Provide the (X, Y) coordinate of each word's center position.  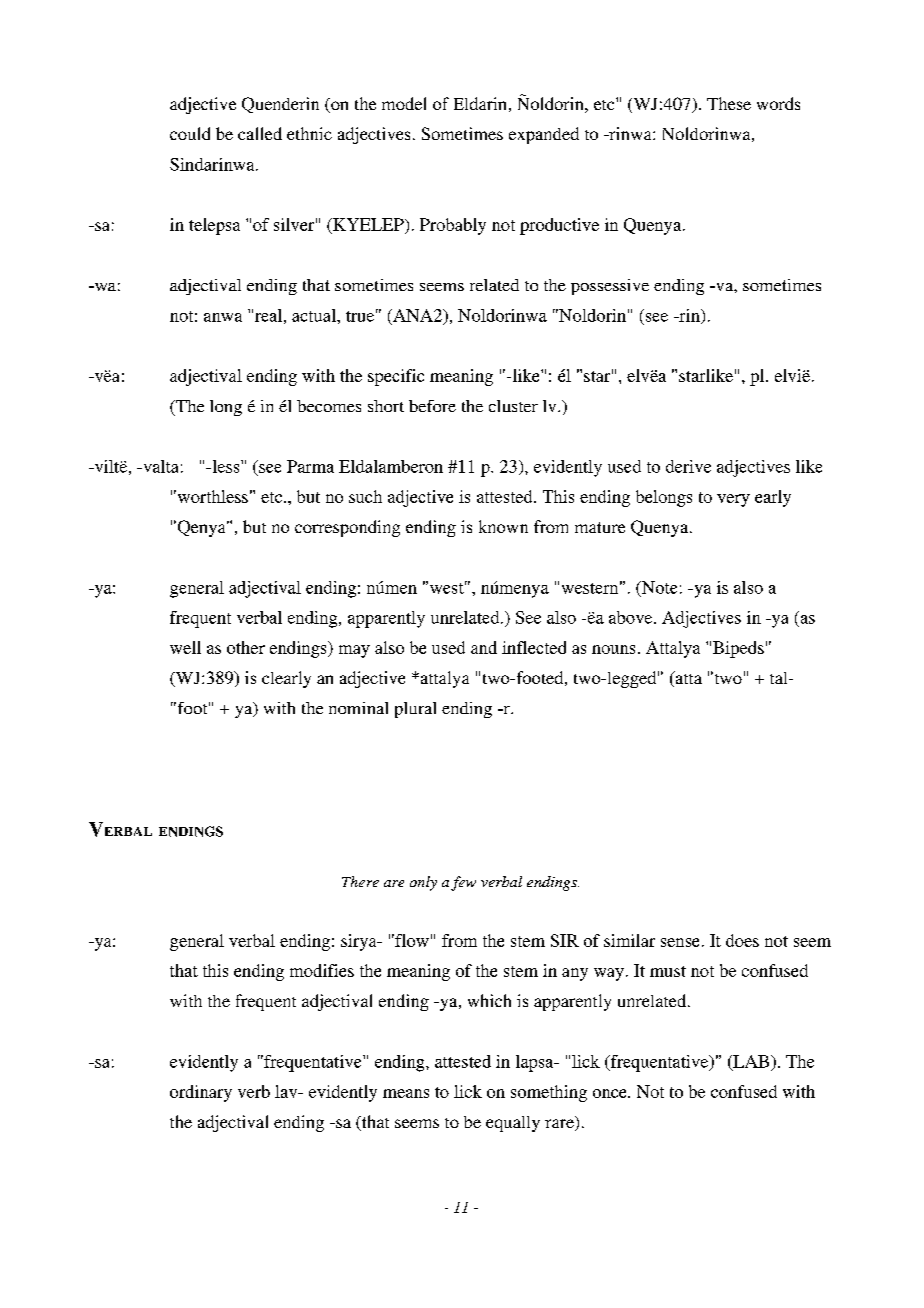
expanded (544, 135)
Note (658, 587)
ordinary (201, 1093)
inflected (534, 647)
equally (513, 1124)
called (260, 133)
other (246, 647)
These (729, 103)
